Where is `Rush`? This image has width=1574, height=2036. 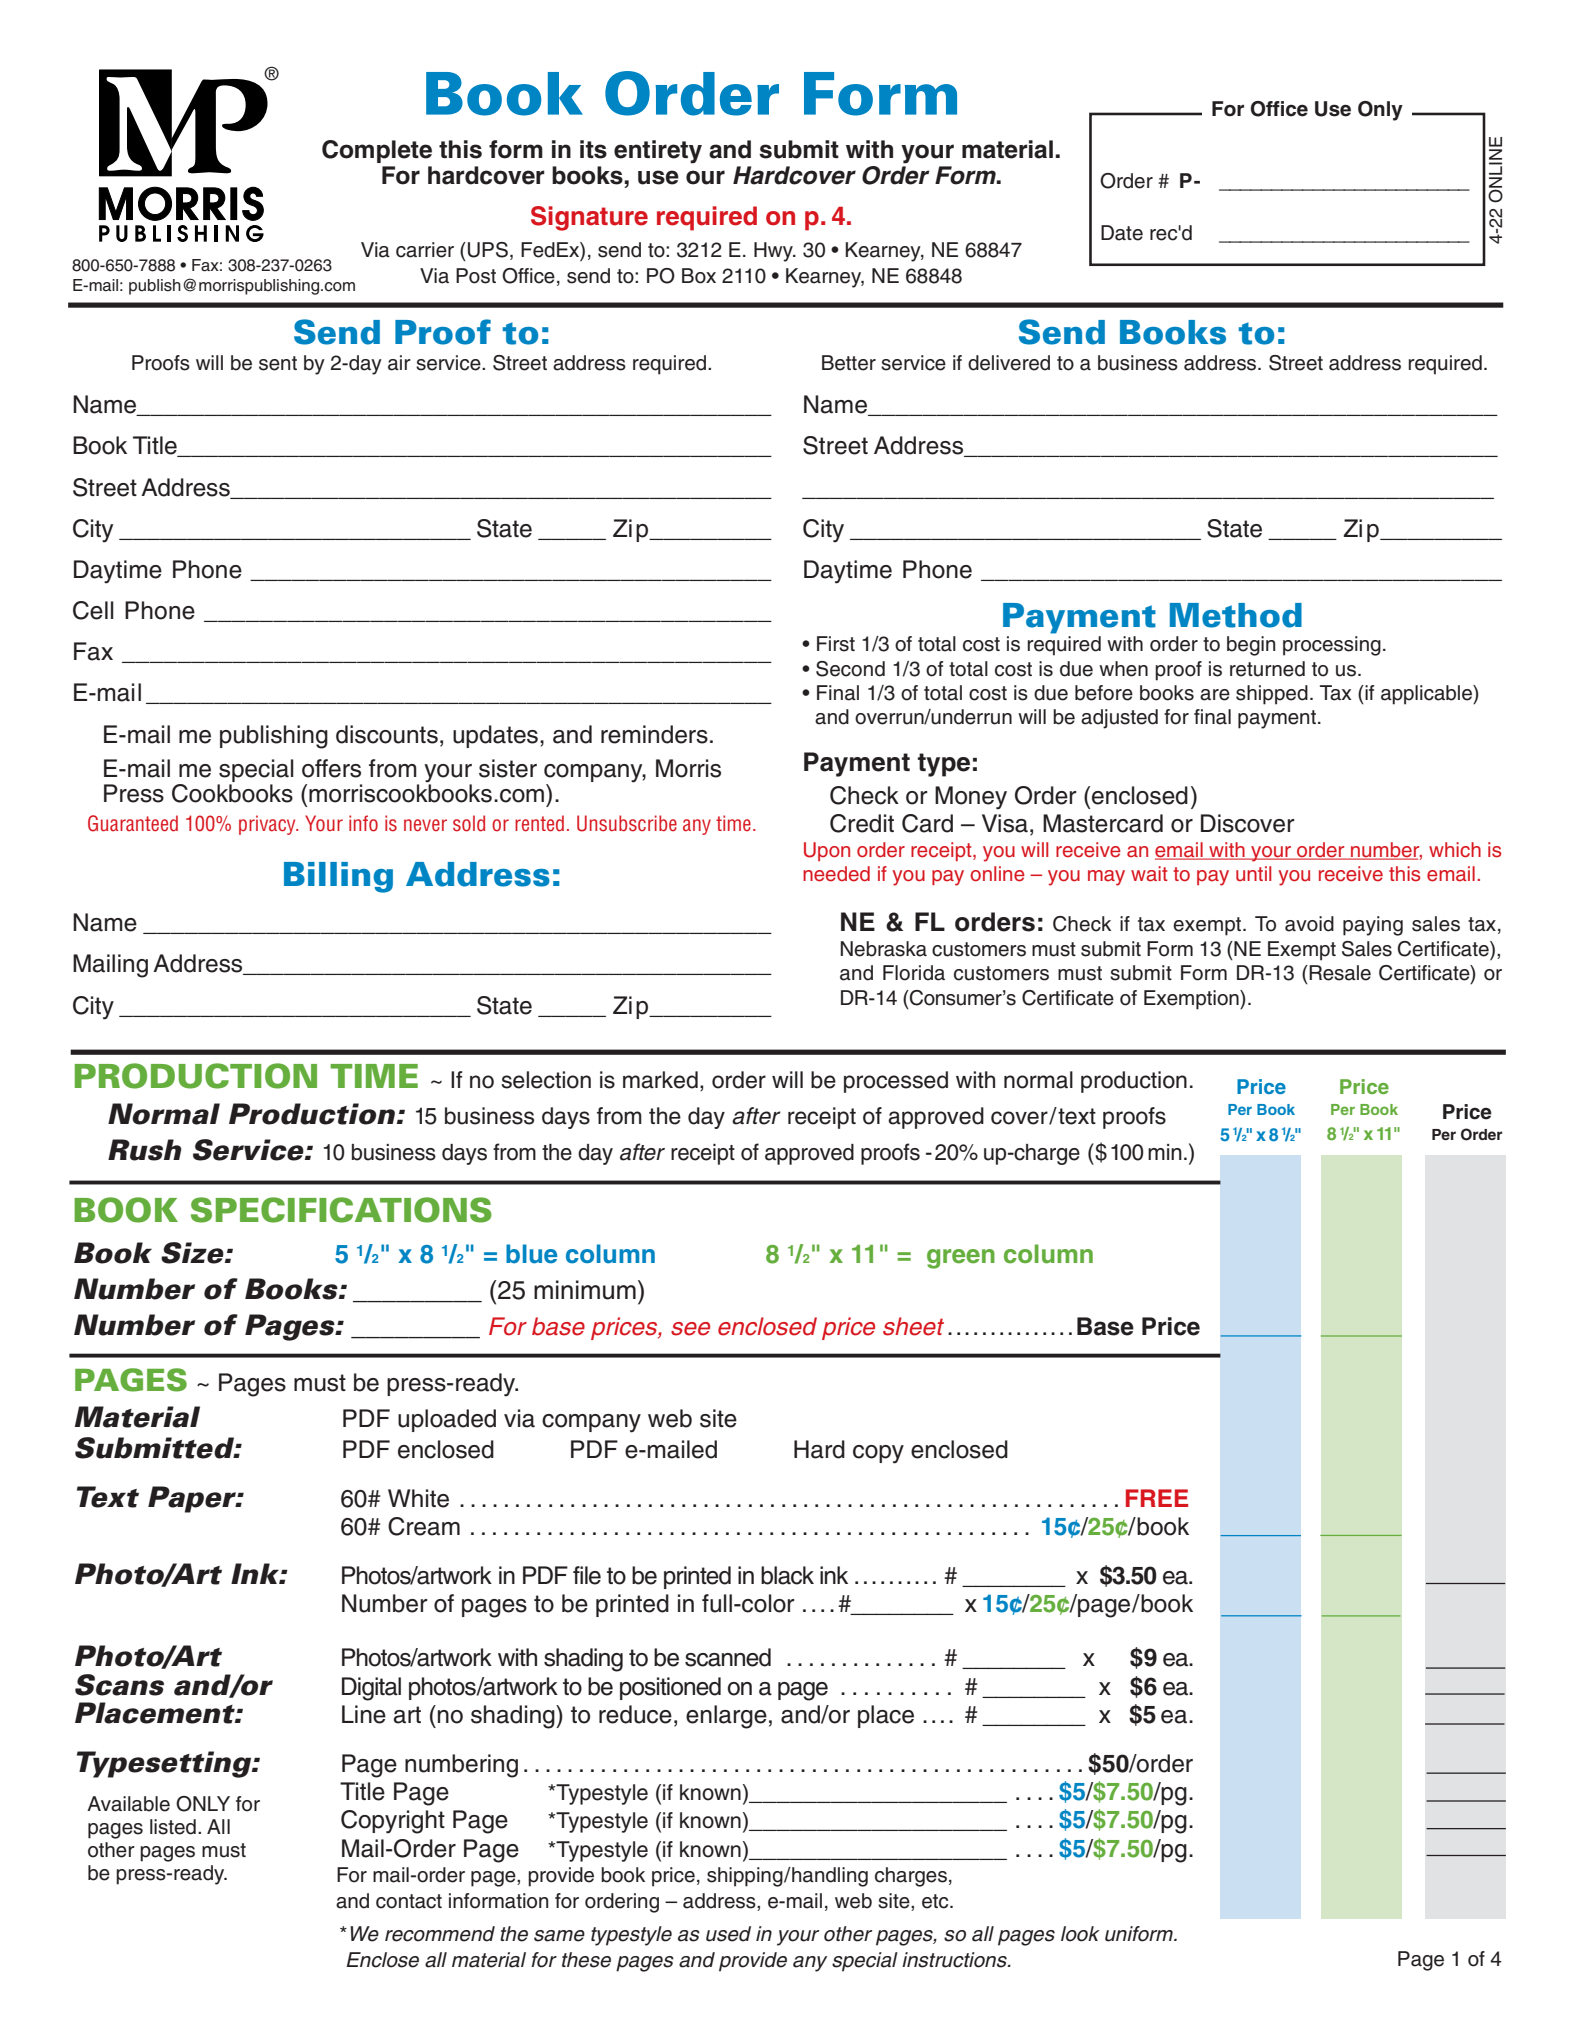 Rush is located at coordinates (145, 1150).
